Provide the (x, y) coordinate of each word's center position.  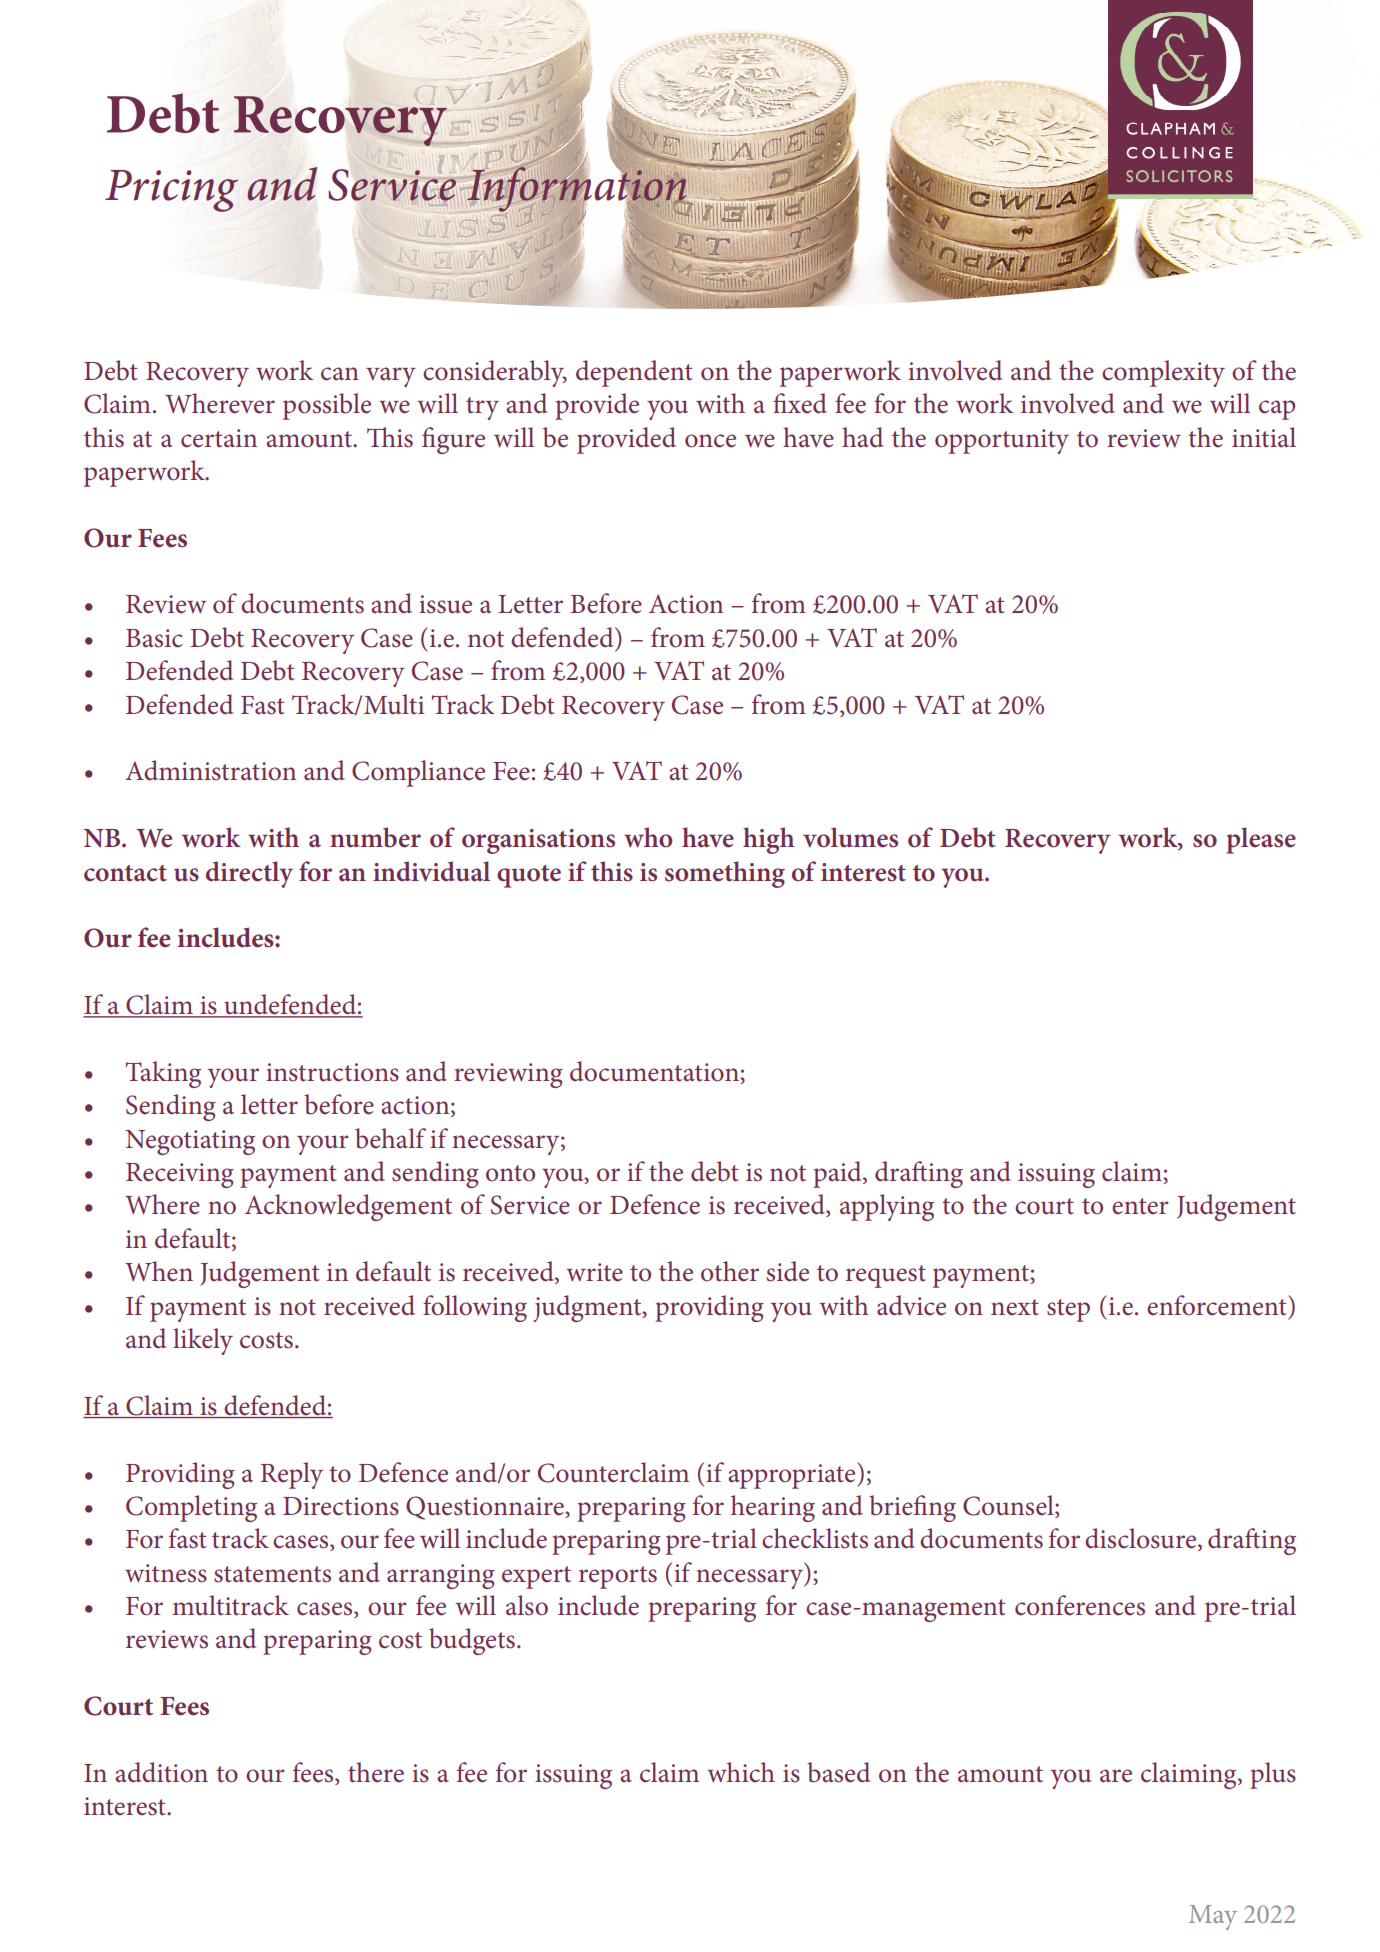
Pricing (171, 191)
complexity (1163, 373)
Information (577, 189)
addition (161, 1772)
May (1213, 1917)
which (741, 1772)
